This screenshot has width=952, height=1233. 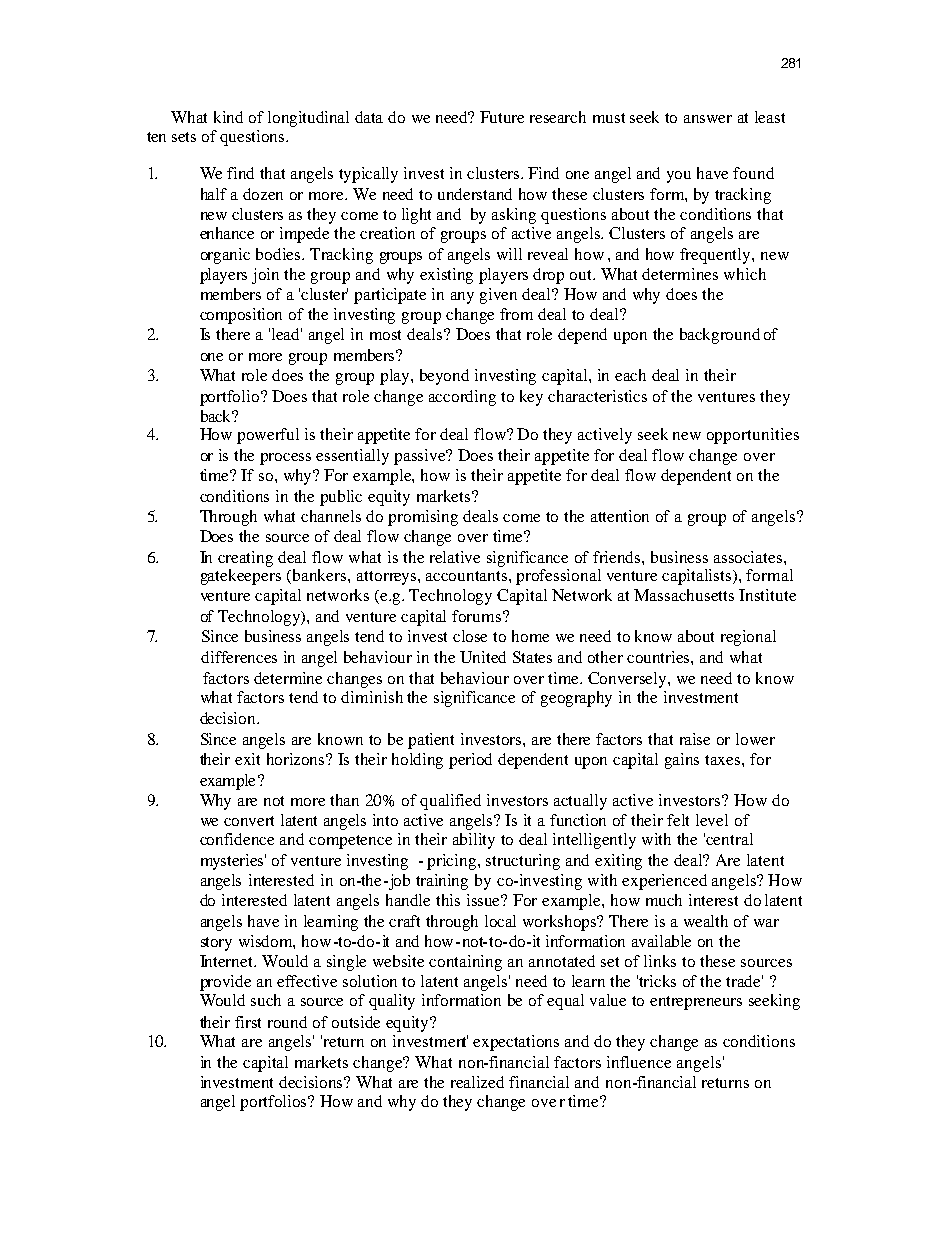 I want to click on gatekeepers, so click(x=241, y=577).
